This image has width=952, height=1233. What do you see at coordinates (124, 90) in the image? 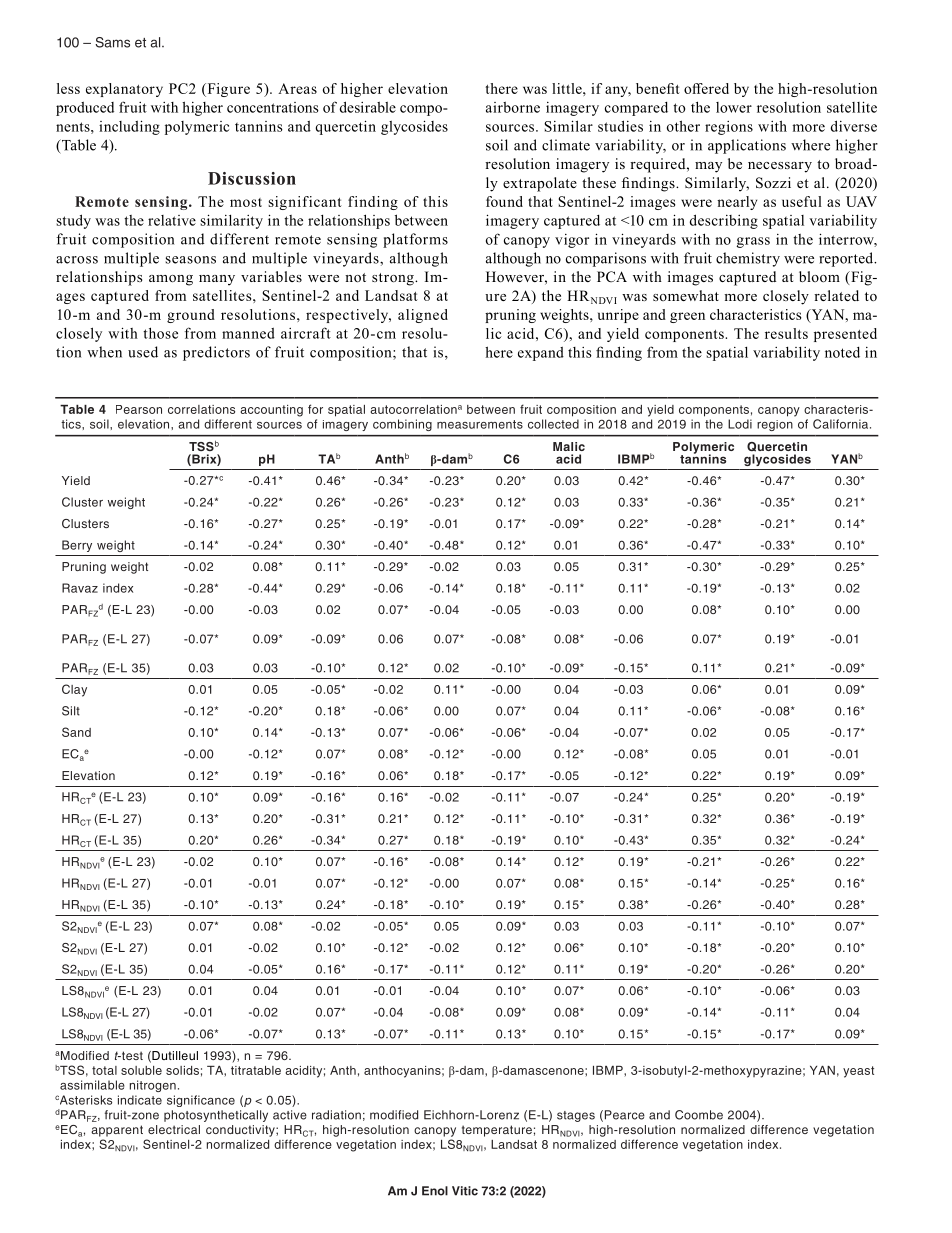
I see `explanatory` at bounding box center [124, 90].
